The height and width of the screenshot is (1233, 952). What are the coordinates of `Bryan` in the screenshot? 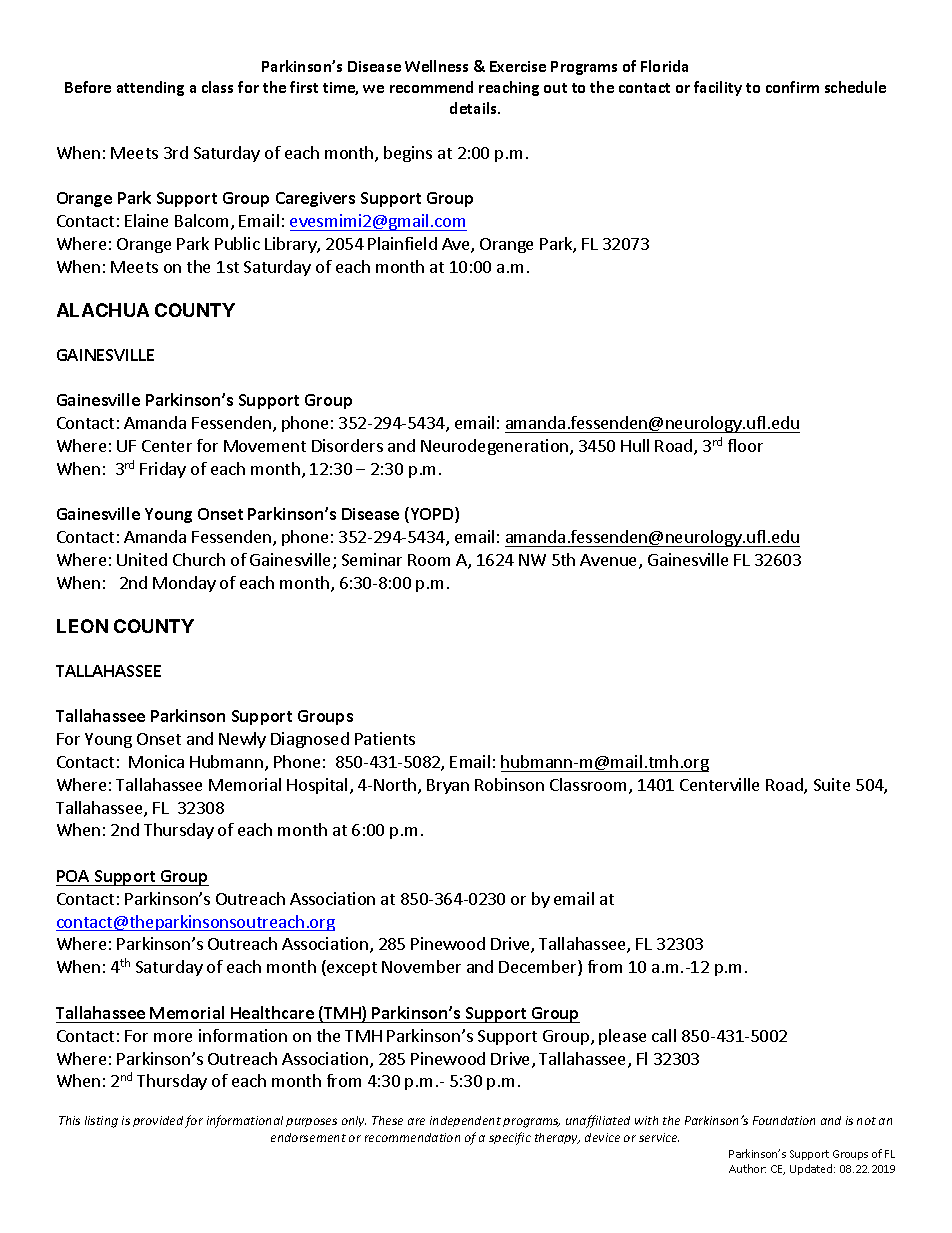 It's located at (448, 786).
